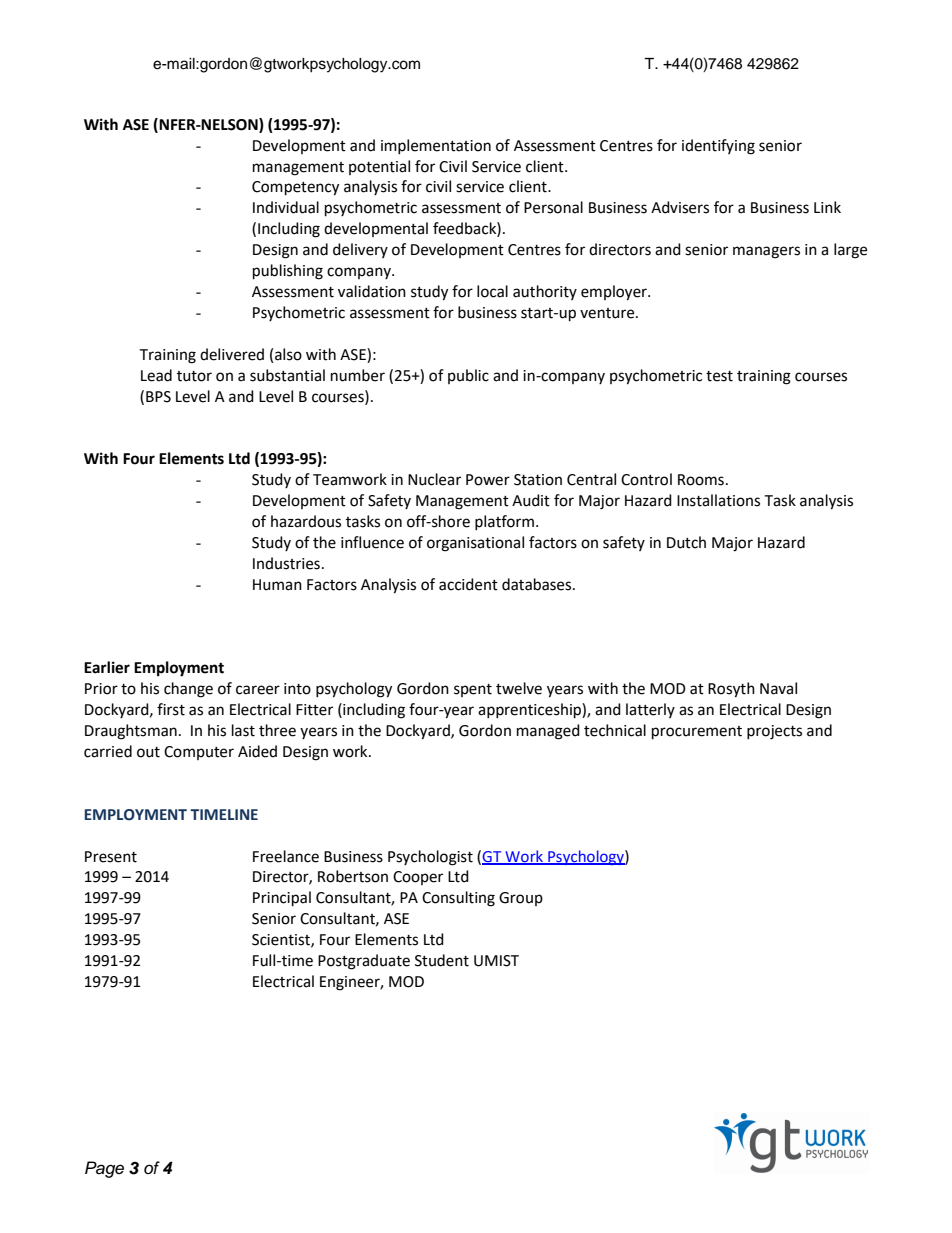 This image has width=952, height=1233. What do you see at coordinates (436, 146) in the image?
I see `implementation` at bounding box center [436, 146].
